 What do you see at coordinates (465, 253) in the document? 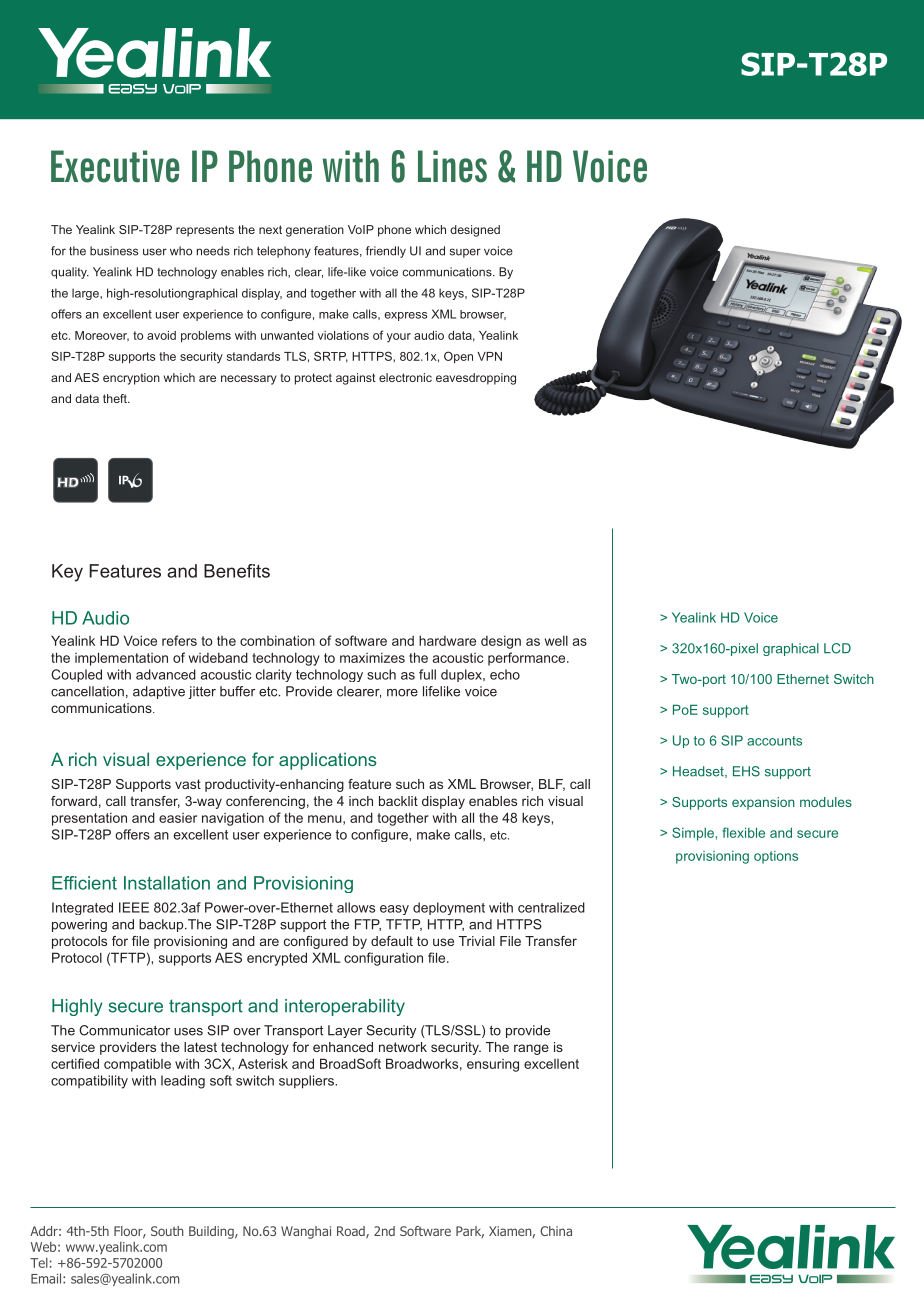
I see `super` at bounding box center [465, 253].
